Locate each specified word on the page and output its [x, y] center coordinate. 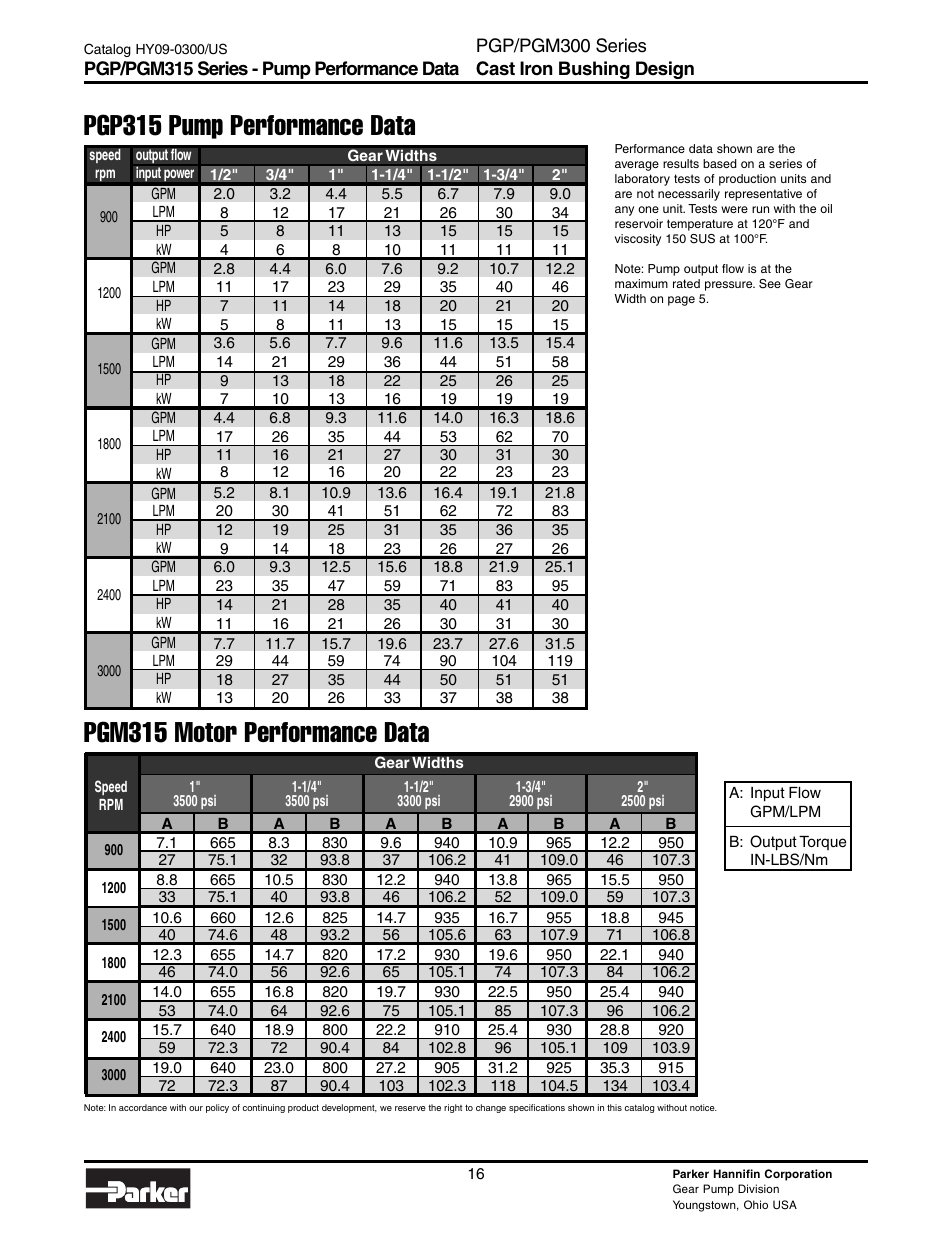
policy [217, 1108]
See [770, 284]
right [453, 1108]
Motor [206, 732]
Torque [822, 843]
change [491, 1108]
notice [703, 1107]
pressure [730, 286]
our [196, 1108]
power [179, 175]
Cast [495, 68]
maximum [641, 283]
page [681, 301]
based [720, 163]
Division [758, 1188]
